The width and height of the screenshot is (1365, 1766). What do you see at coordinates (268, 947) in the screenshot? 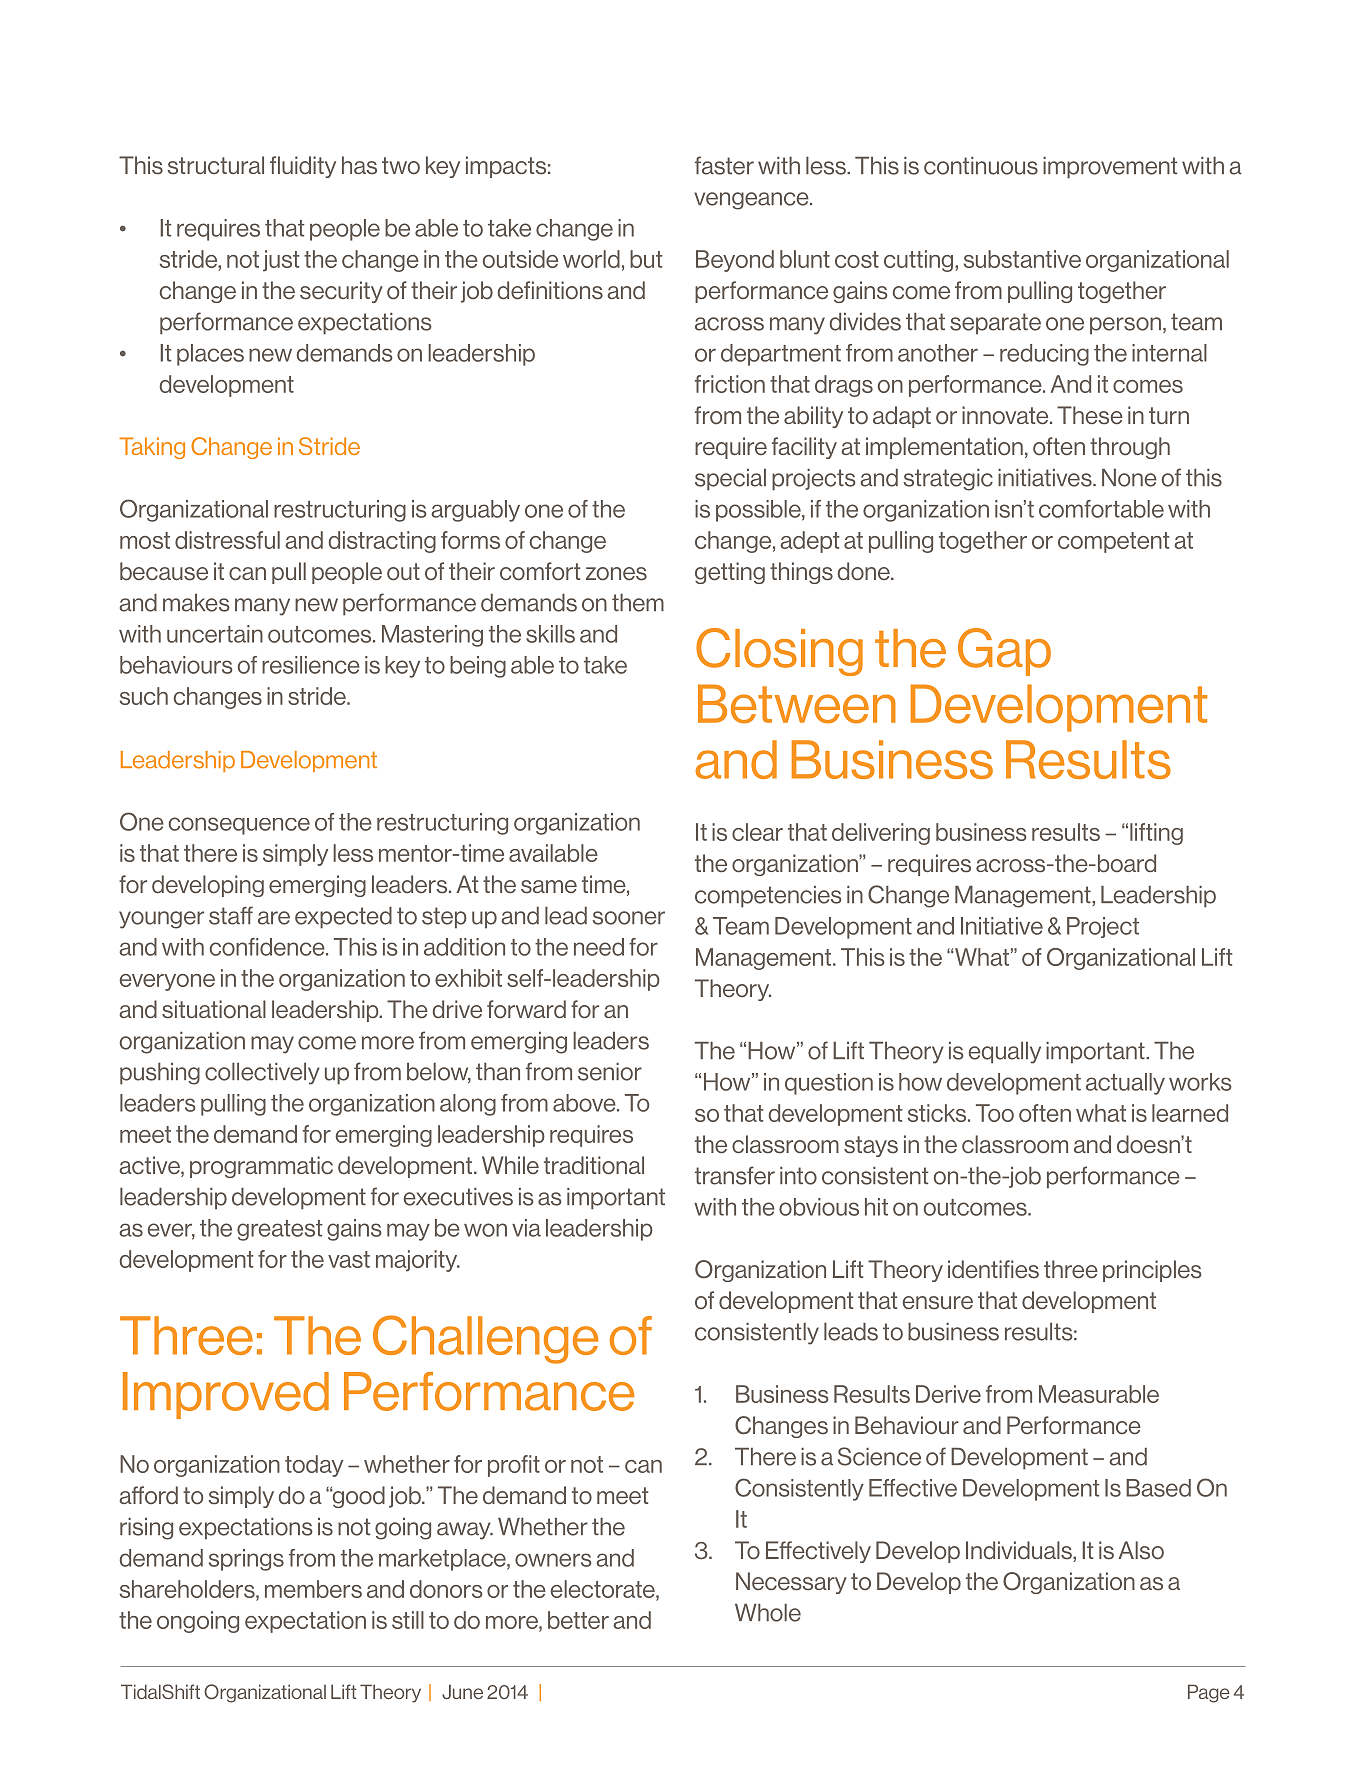
I see `confidence` at bounding box center [268, 947].
